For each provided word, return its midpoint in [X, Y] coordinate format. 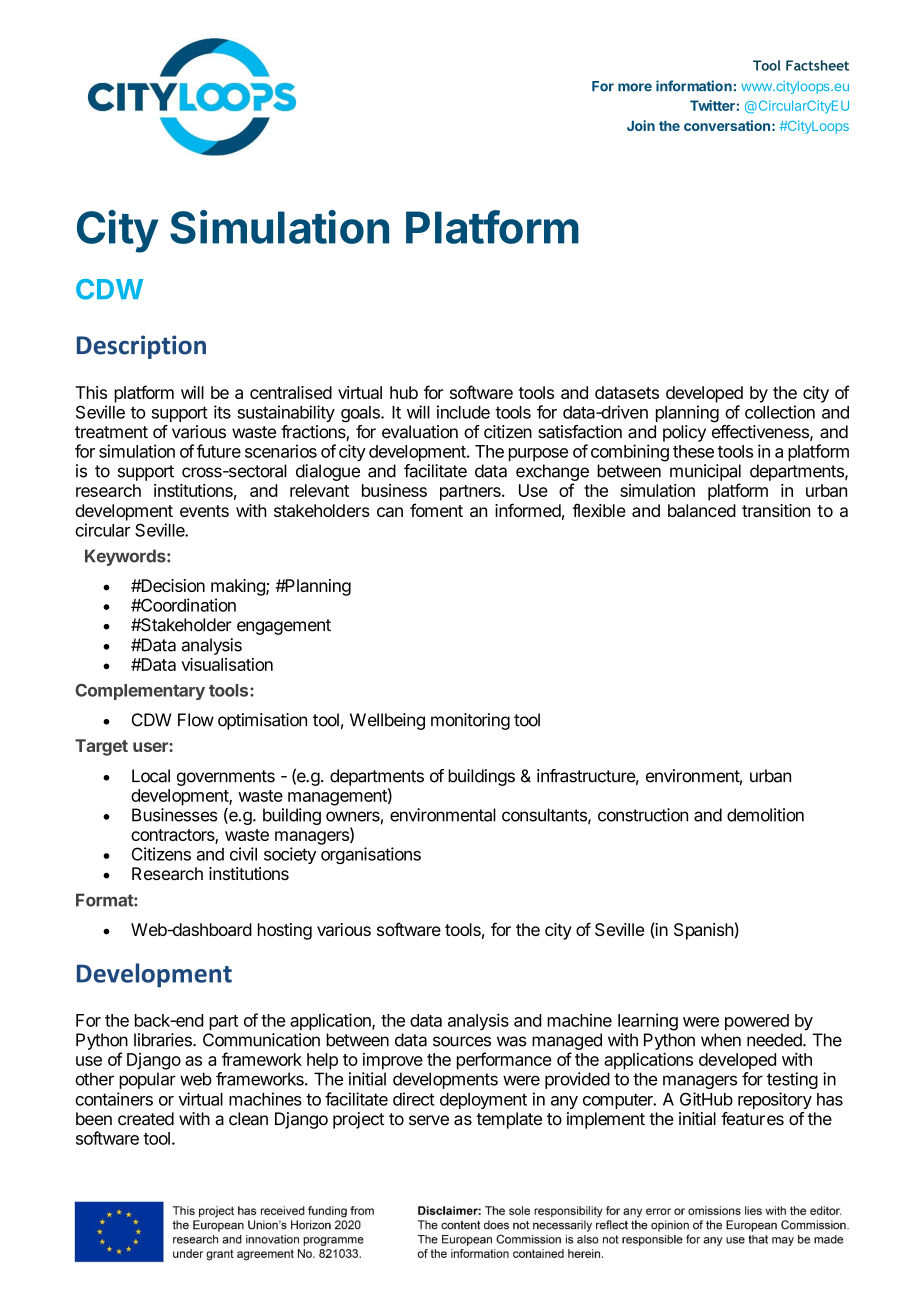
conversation [727, 125]
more [635, 87]
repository [775, 1100]
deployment [483, 1101]
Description [141, 347]
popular [147, 1080]
